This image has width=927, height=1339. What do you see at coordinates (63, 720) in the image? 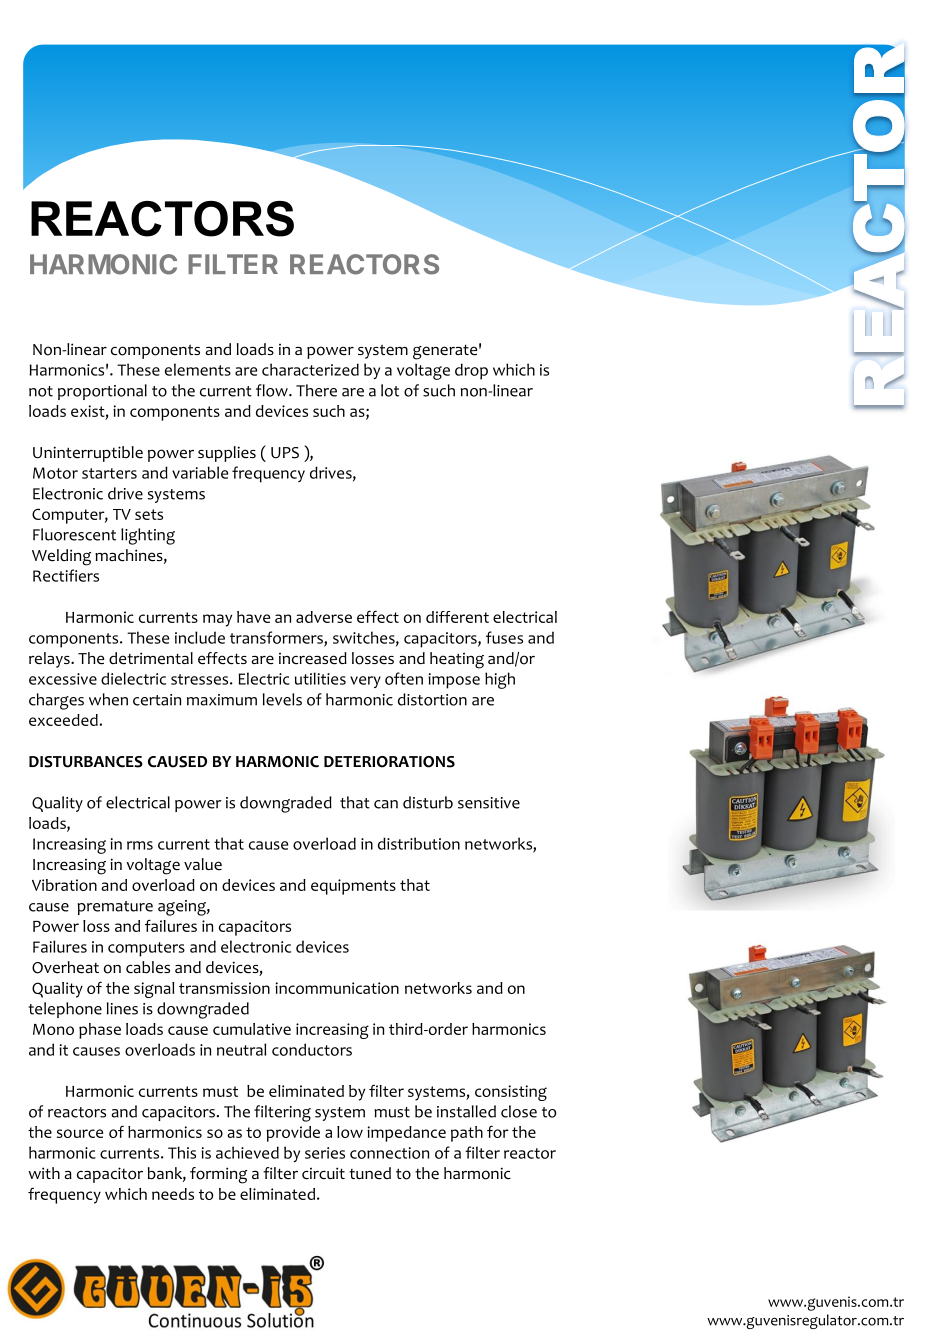
I see `exceeded` at bounding box center [63, 720].
